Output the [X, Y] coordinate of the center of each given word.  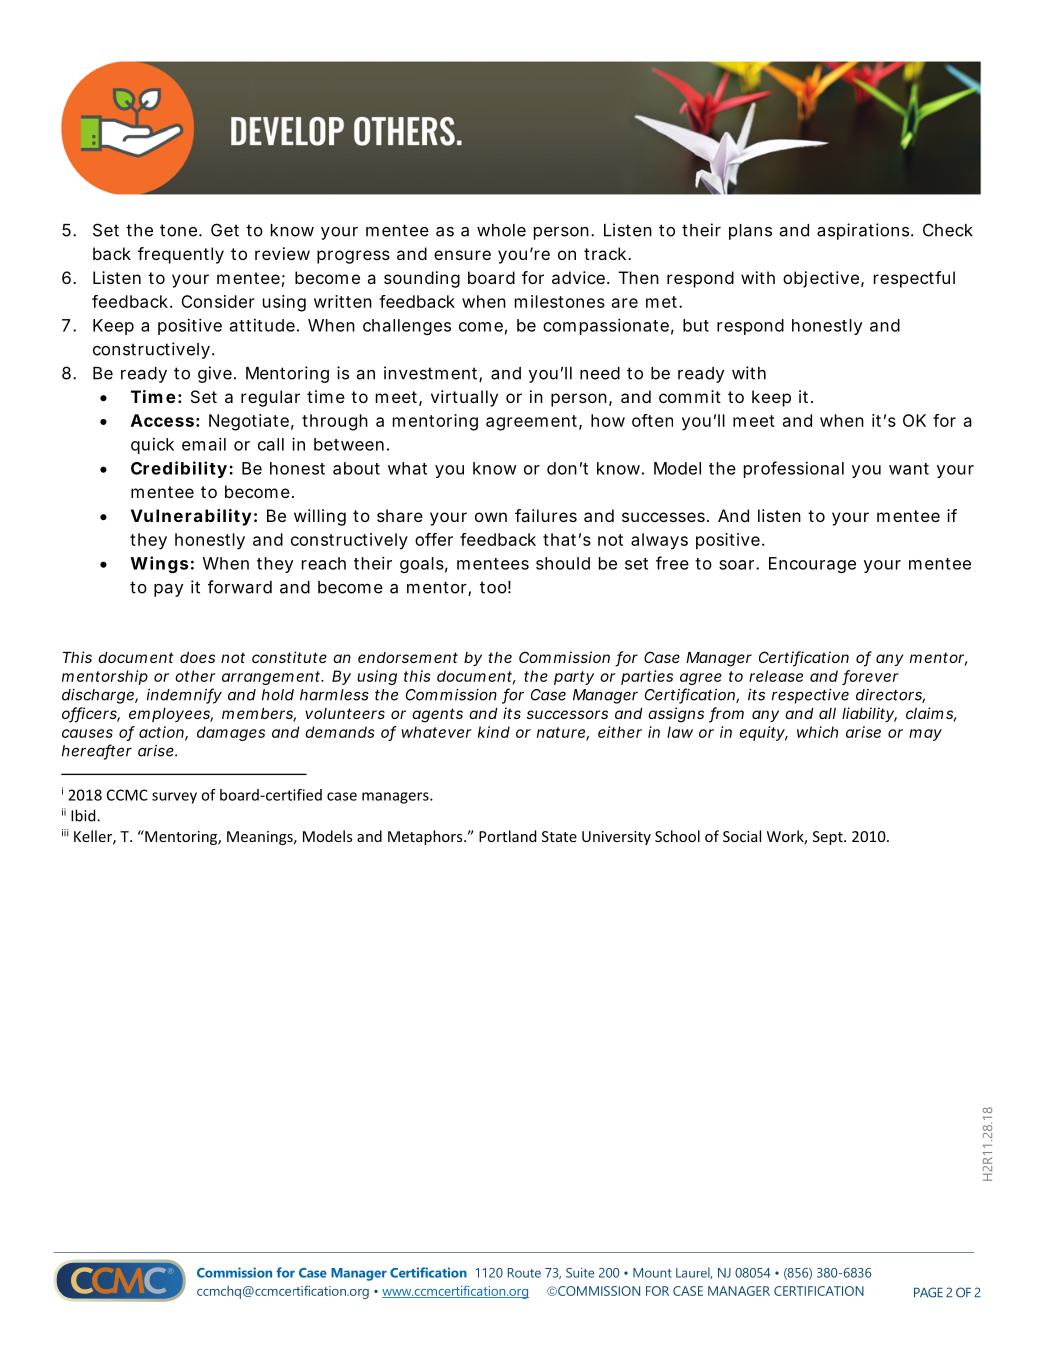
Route [524, 1273]
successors [567, 714]
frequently [181, 255]
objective [821, 279]
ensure [462, 255]
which [817, 732]
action [162, 733]
